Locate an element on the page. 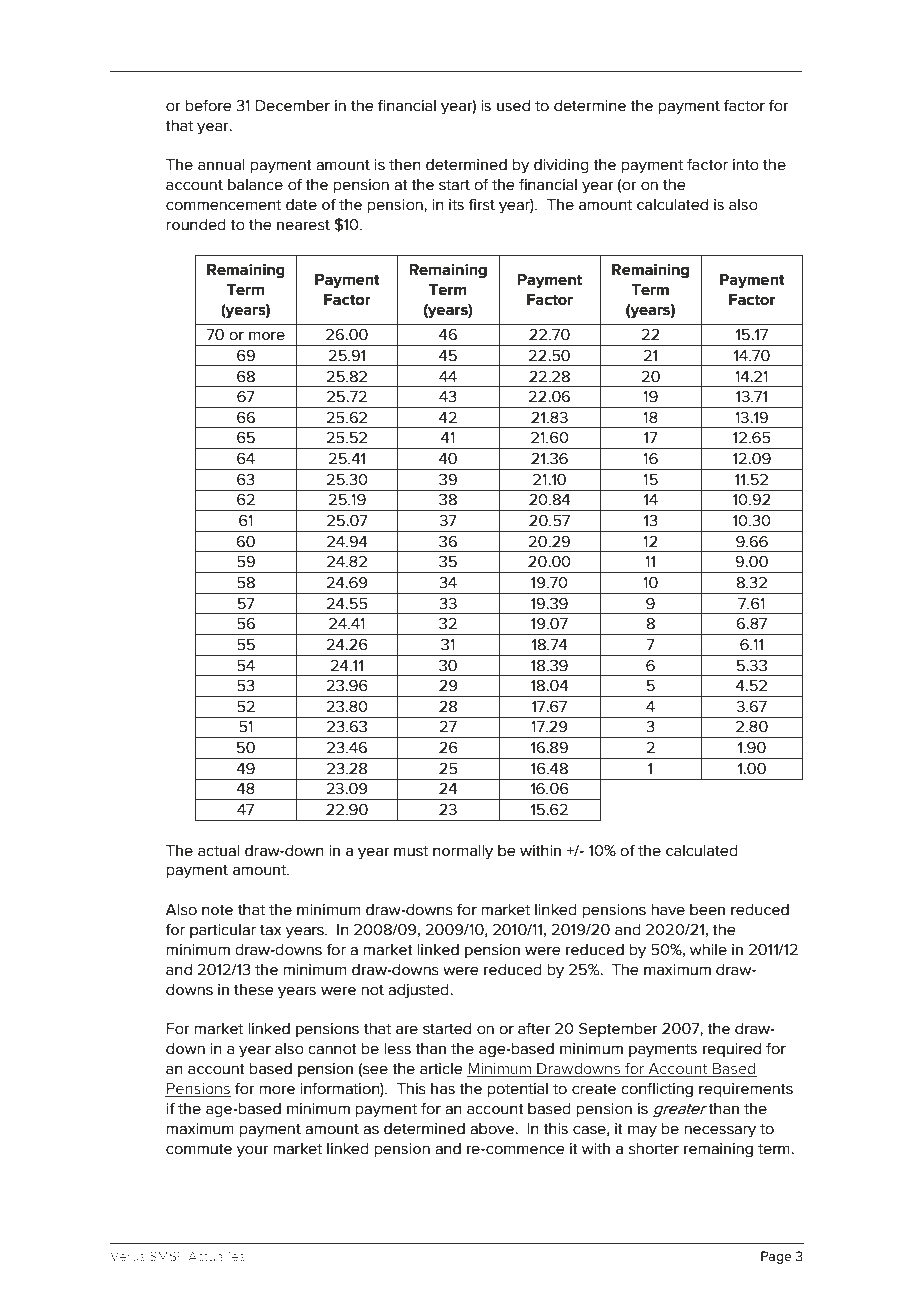 The width and height of the document is (924, 1308). first is located at coordinates (482, 205).
